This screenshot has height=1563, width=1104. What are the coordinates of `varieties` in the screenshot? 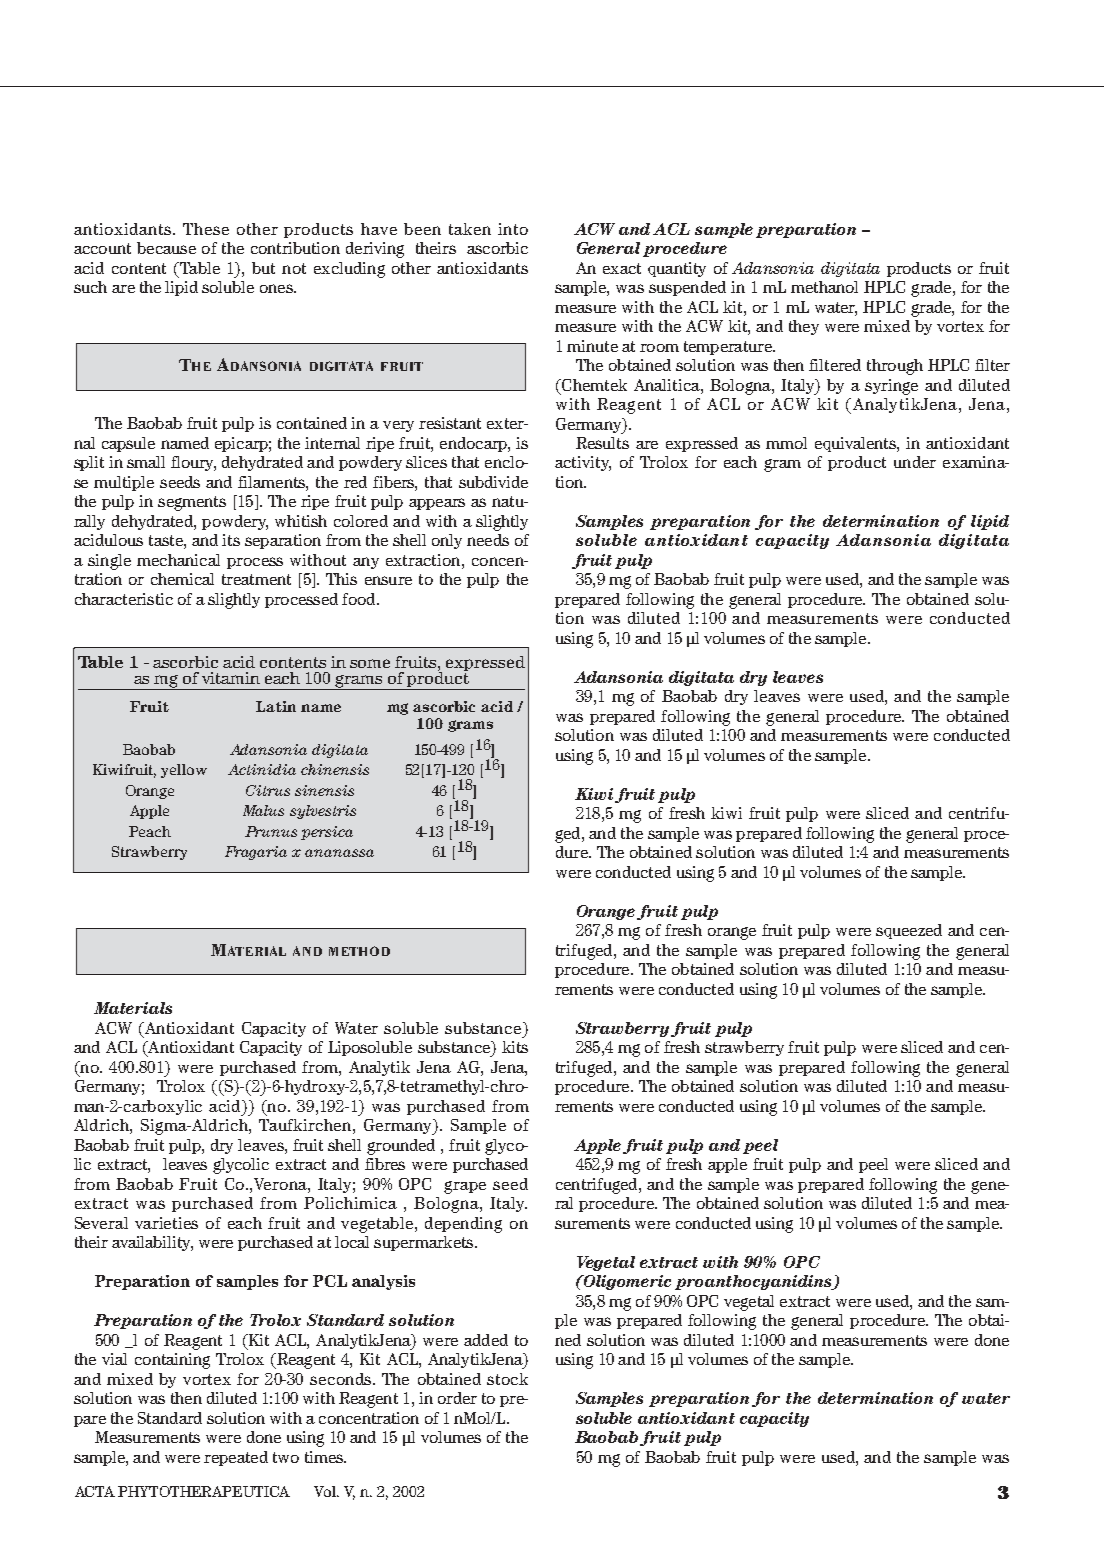 It's located at (166, 1223).
